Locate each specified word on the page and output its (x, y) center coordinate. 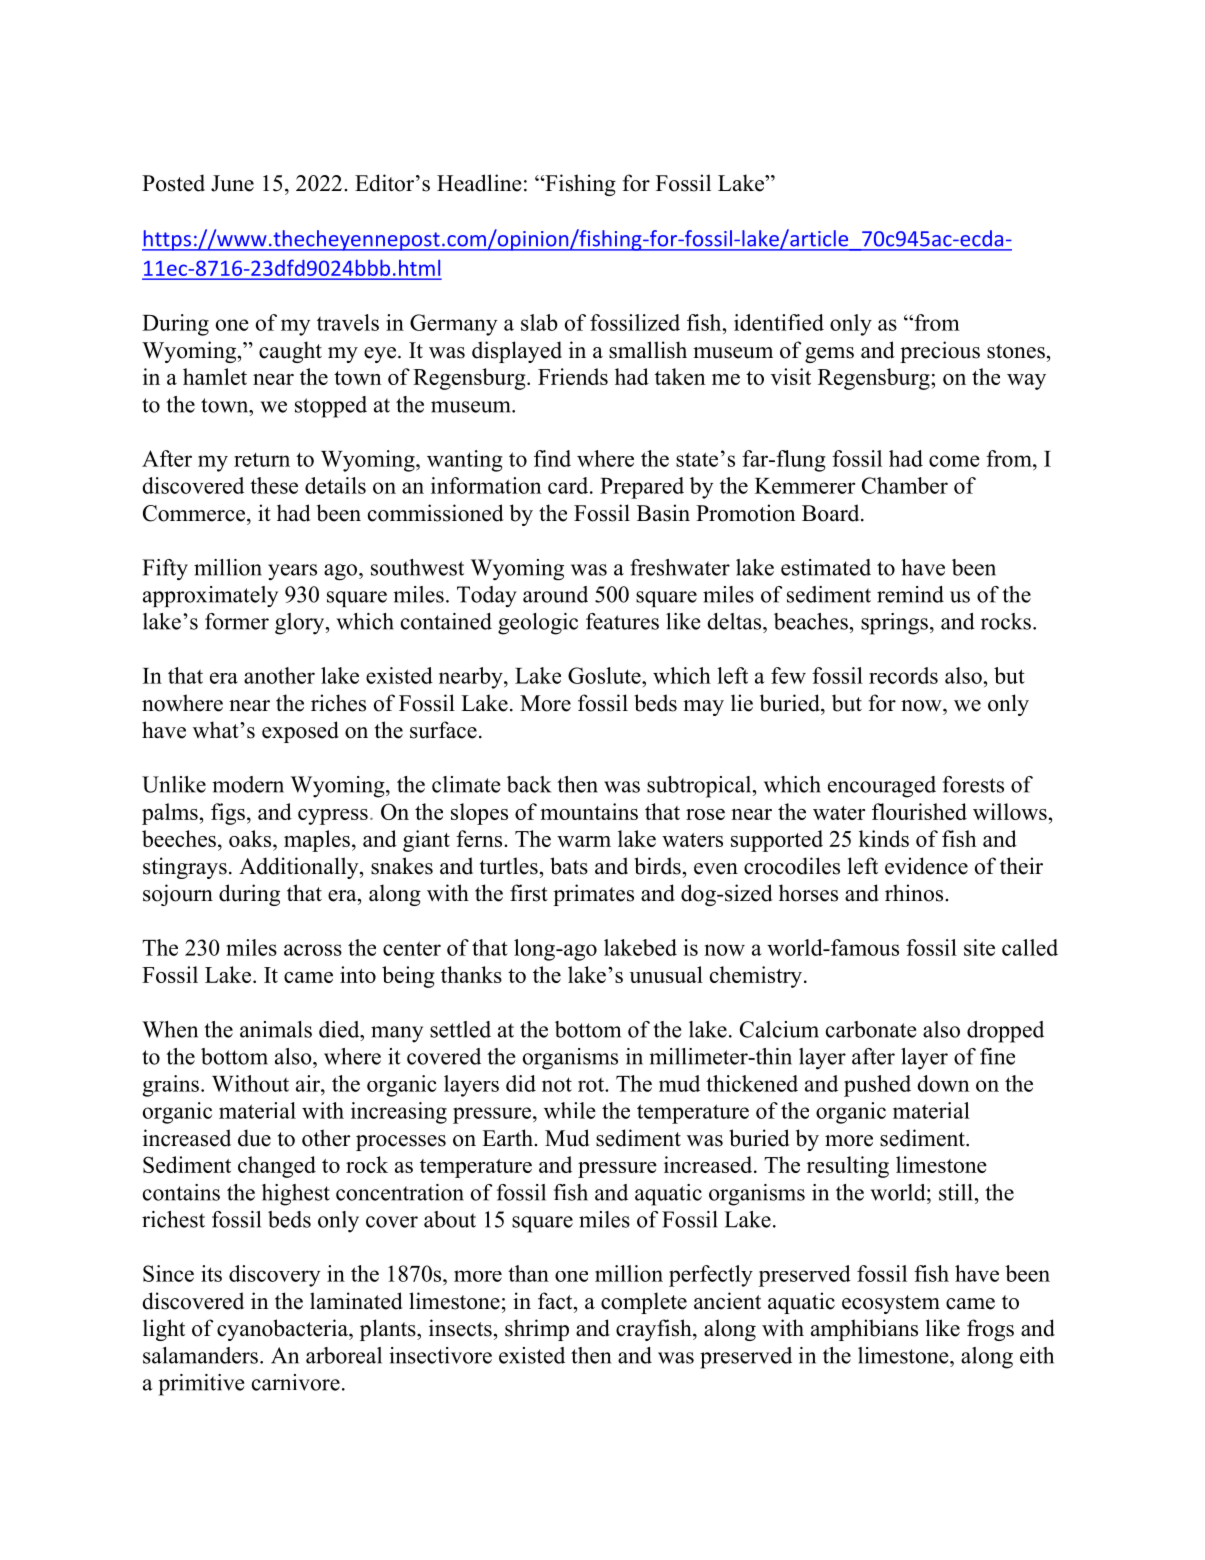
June (232, 183)
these (274, 485)
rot (592, 1085)
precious (940, 352)
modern (248, 784)
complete (644, 1303)
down (943, 1083)
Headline (479, 183)
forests (973, 784)
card (569, 485)
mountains (589, 811)
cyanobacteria (283, 1330)
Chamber (905, 485)
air (309, 1083)
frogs (990, 1330)
